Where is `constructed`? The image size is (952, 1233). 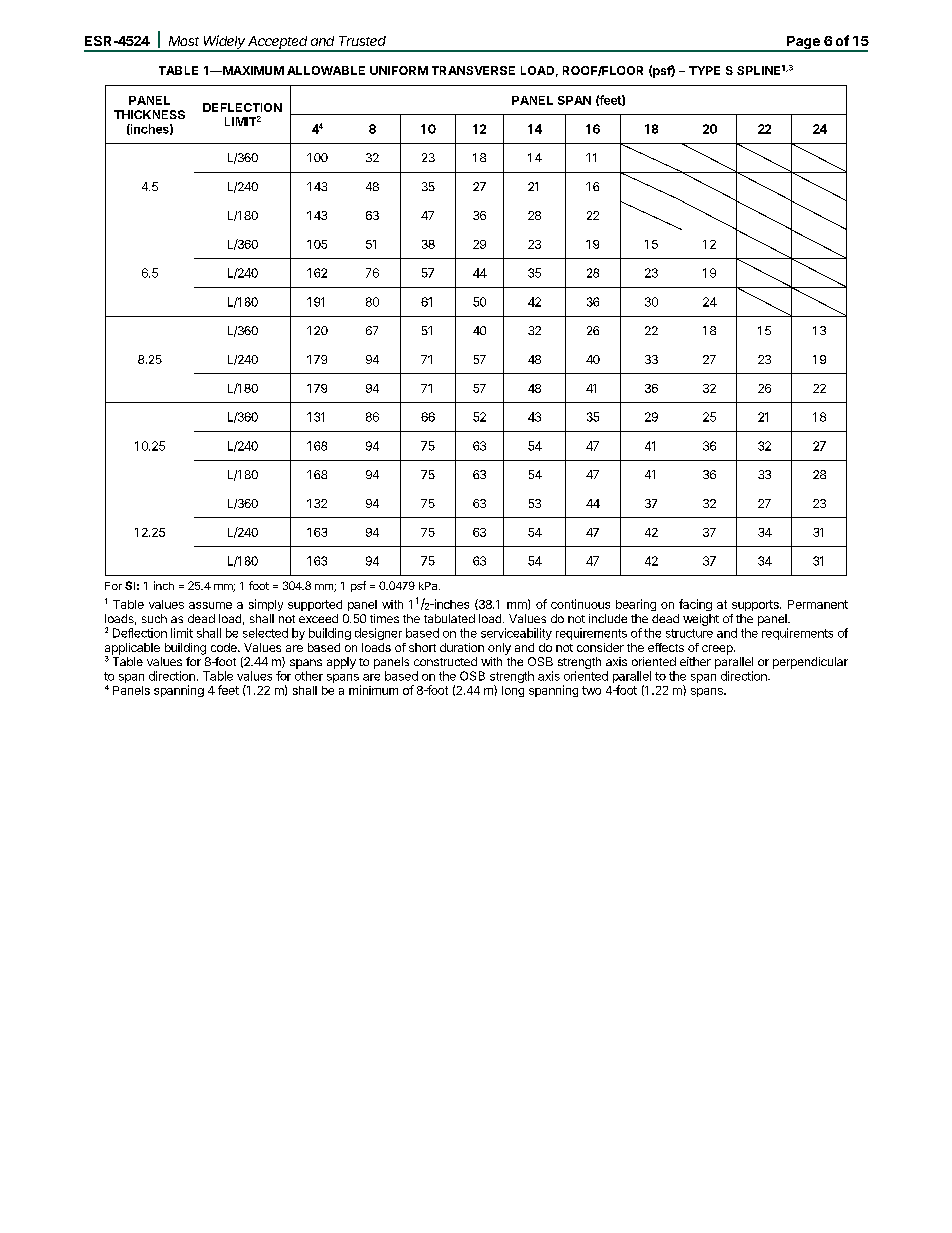
constructed is located at coordinates (445, 661).
